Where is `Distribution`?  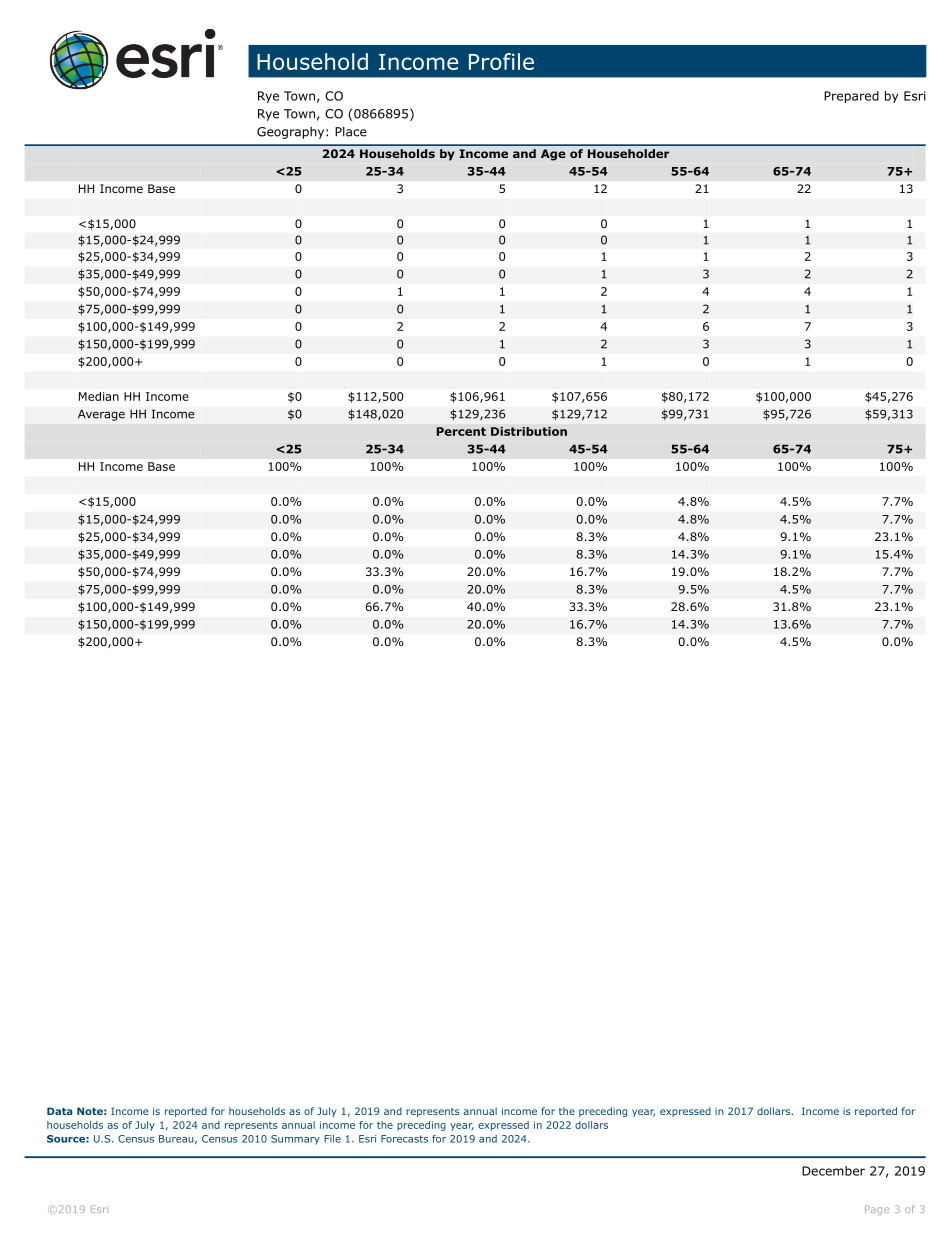 Distribution is located at coordinates (529, 431).
